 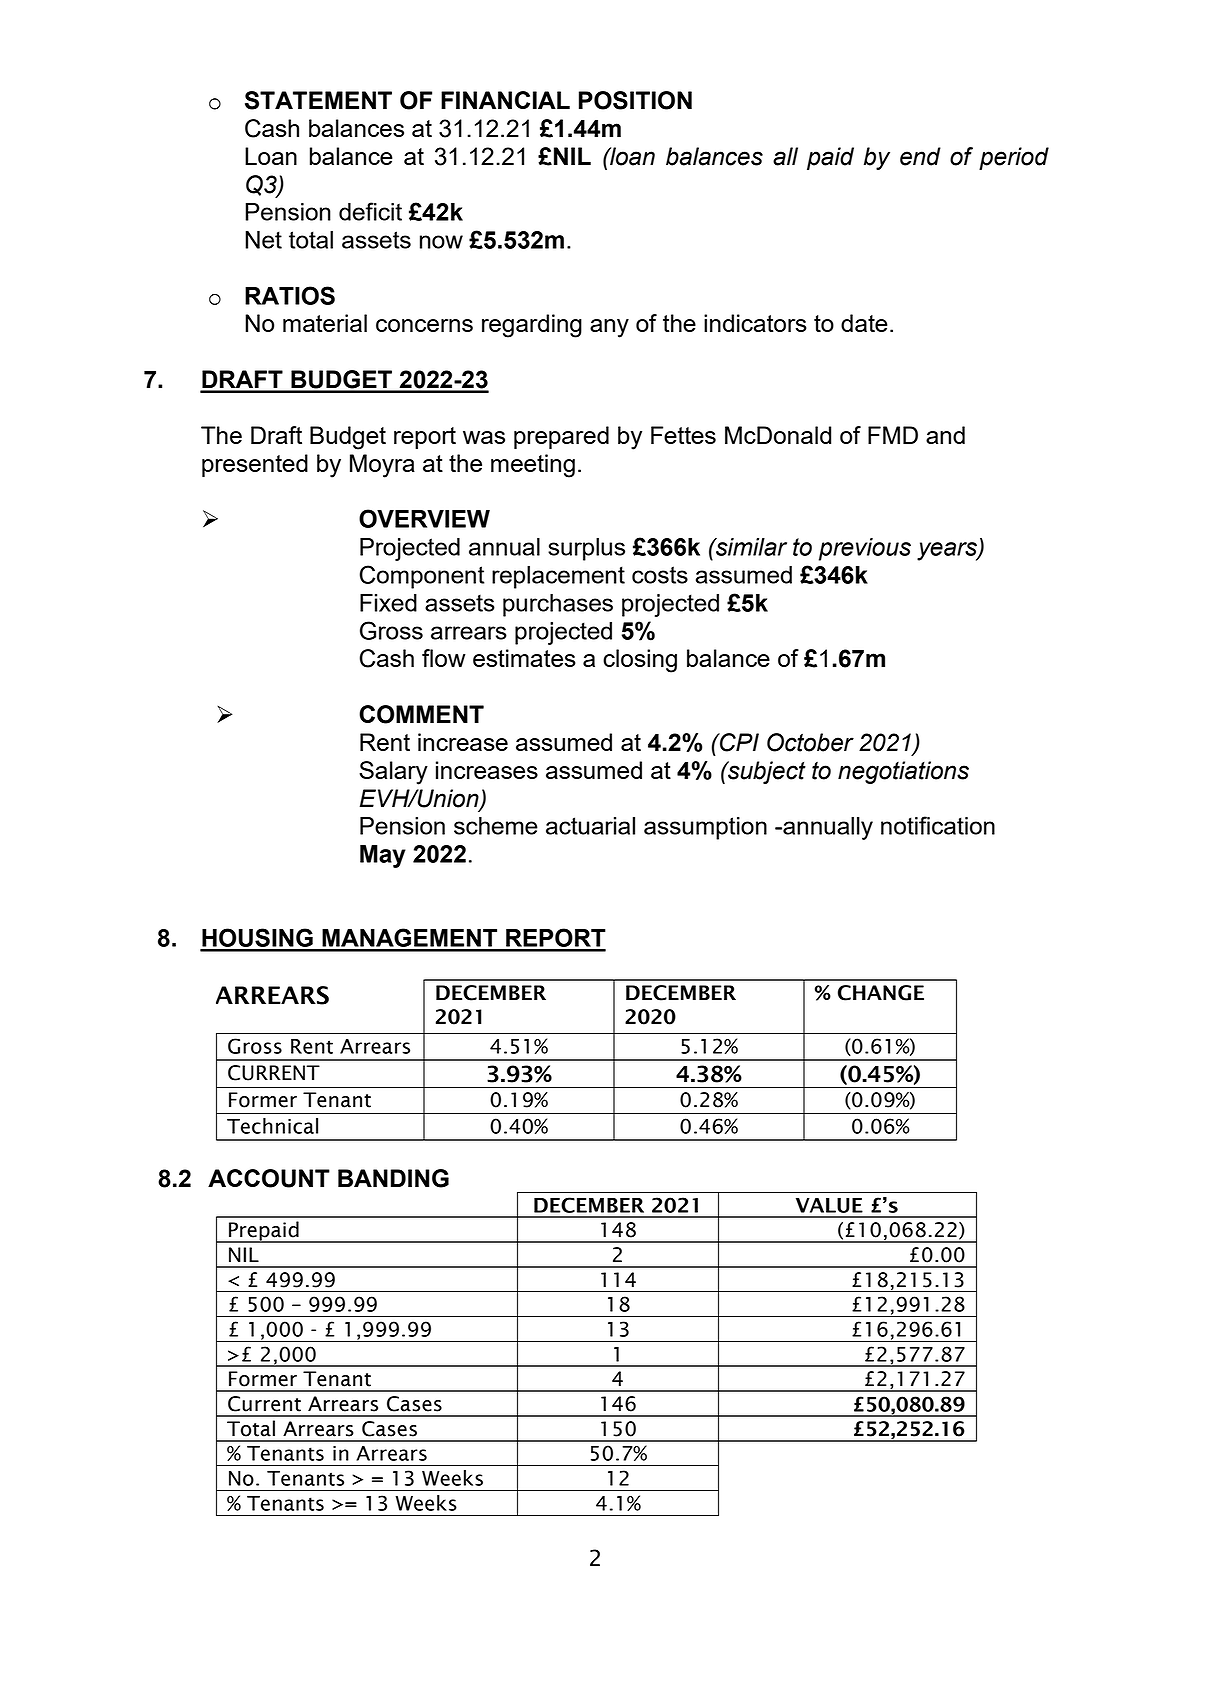 What do you see at coordinates (255, 465) in the page?
I see `presented` at bounding box center [255, 465].
